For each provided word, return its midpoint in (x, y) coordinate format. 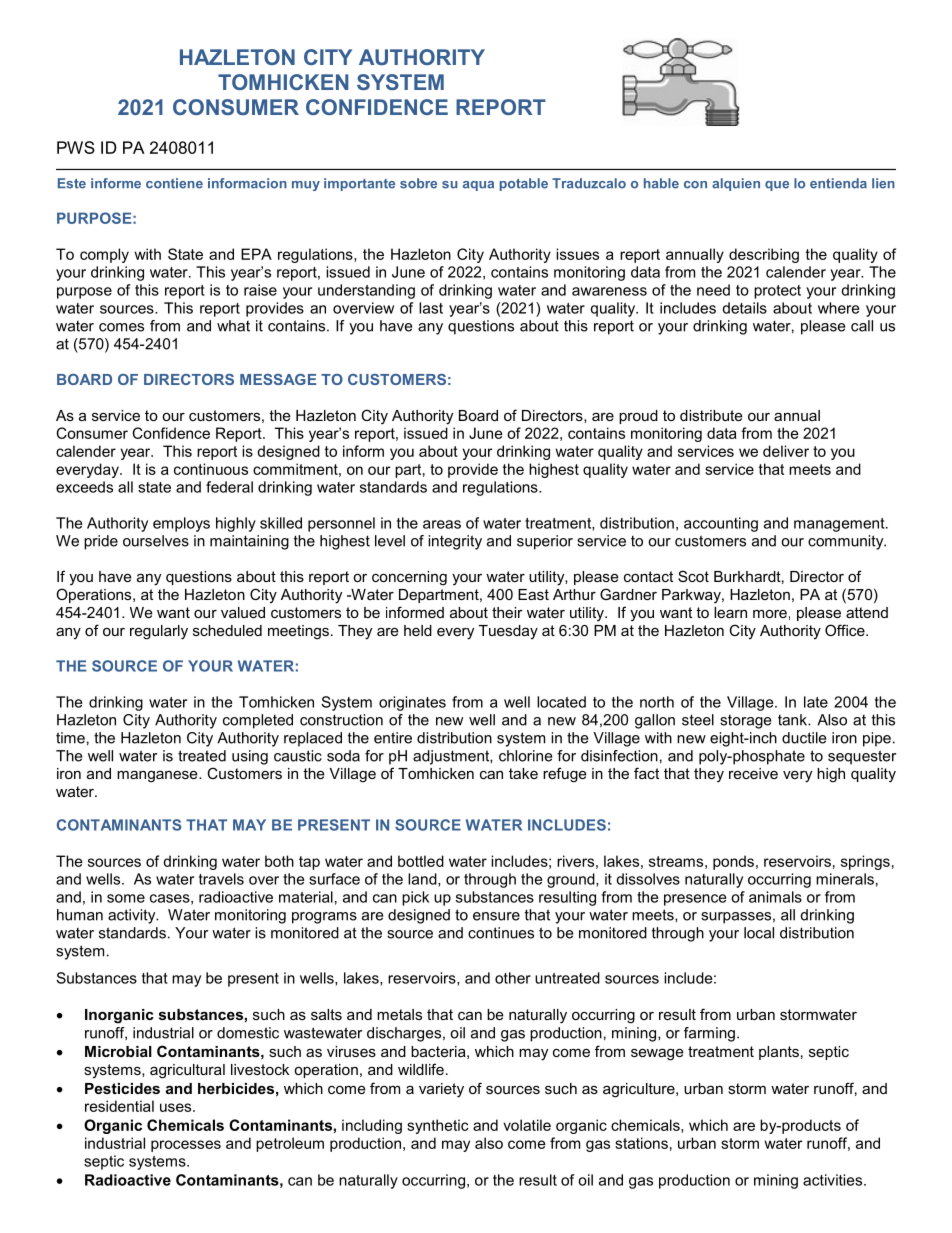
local (759, 933)
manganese (158, 776)
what (233, 326)
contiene (174, 183)
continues (501, 933)
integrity (455, 542)
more (770, 614)
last (431, 308)
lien (883, 183)
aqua (478, 186)
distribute (711, 415)
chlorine (525, 756)
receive (753, 773)
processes (186, 1146)
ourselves (156, 541)
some (126, 898)
